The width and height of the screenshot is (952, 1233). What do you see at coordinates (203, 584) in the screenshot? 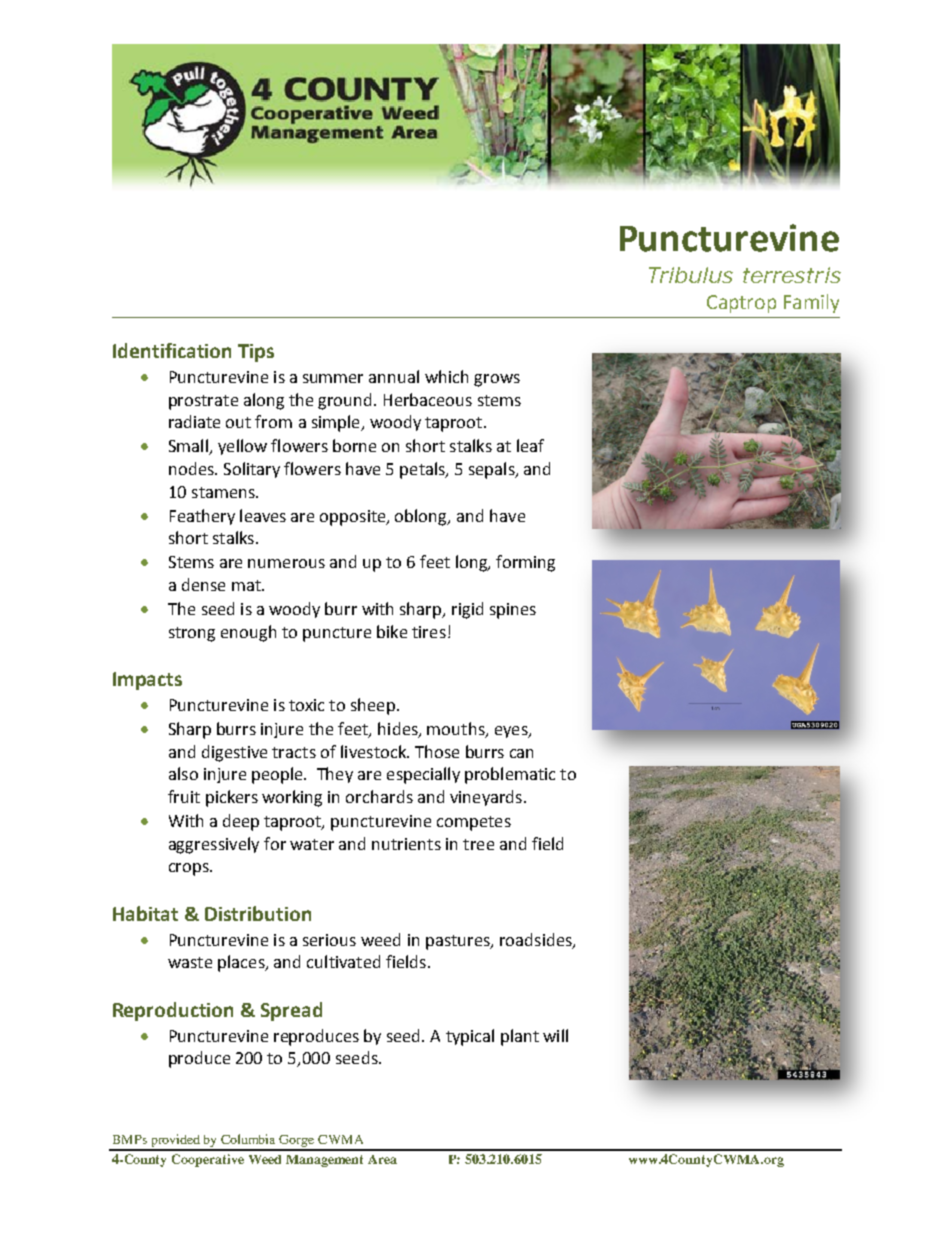
I see `dense` at bounding box center [203, 584].
